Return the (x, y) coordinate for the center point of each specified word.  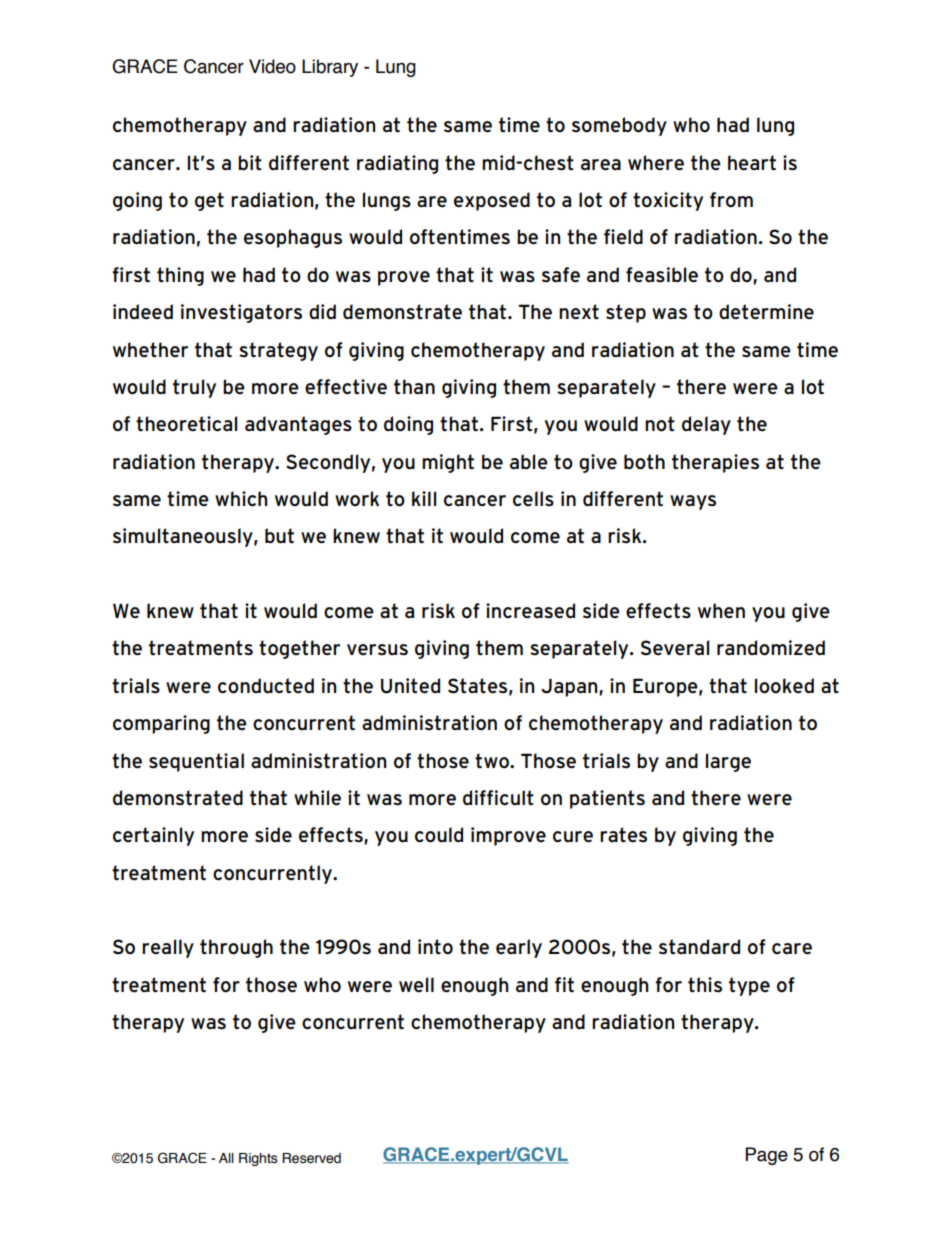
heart (752, 163)
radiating (397, 164)
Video (272, 66)
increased (530, 611)
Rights (258, 1159)
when (721, 611)
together (299, 649)
